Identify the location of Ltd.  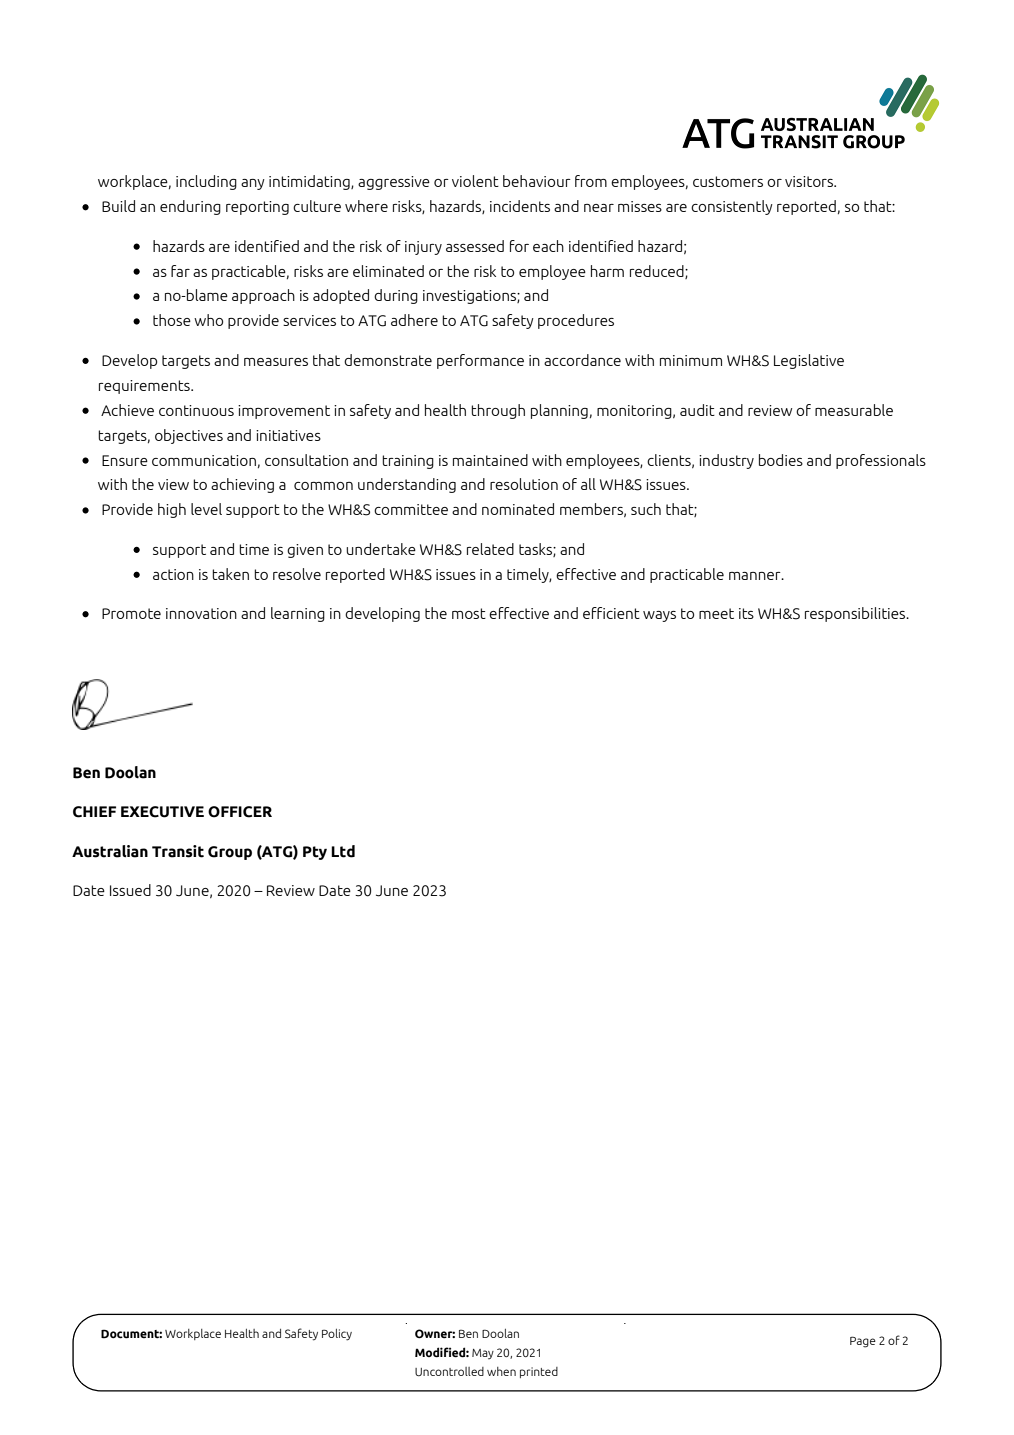
(343, 851).
